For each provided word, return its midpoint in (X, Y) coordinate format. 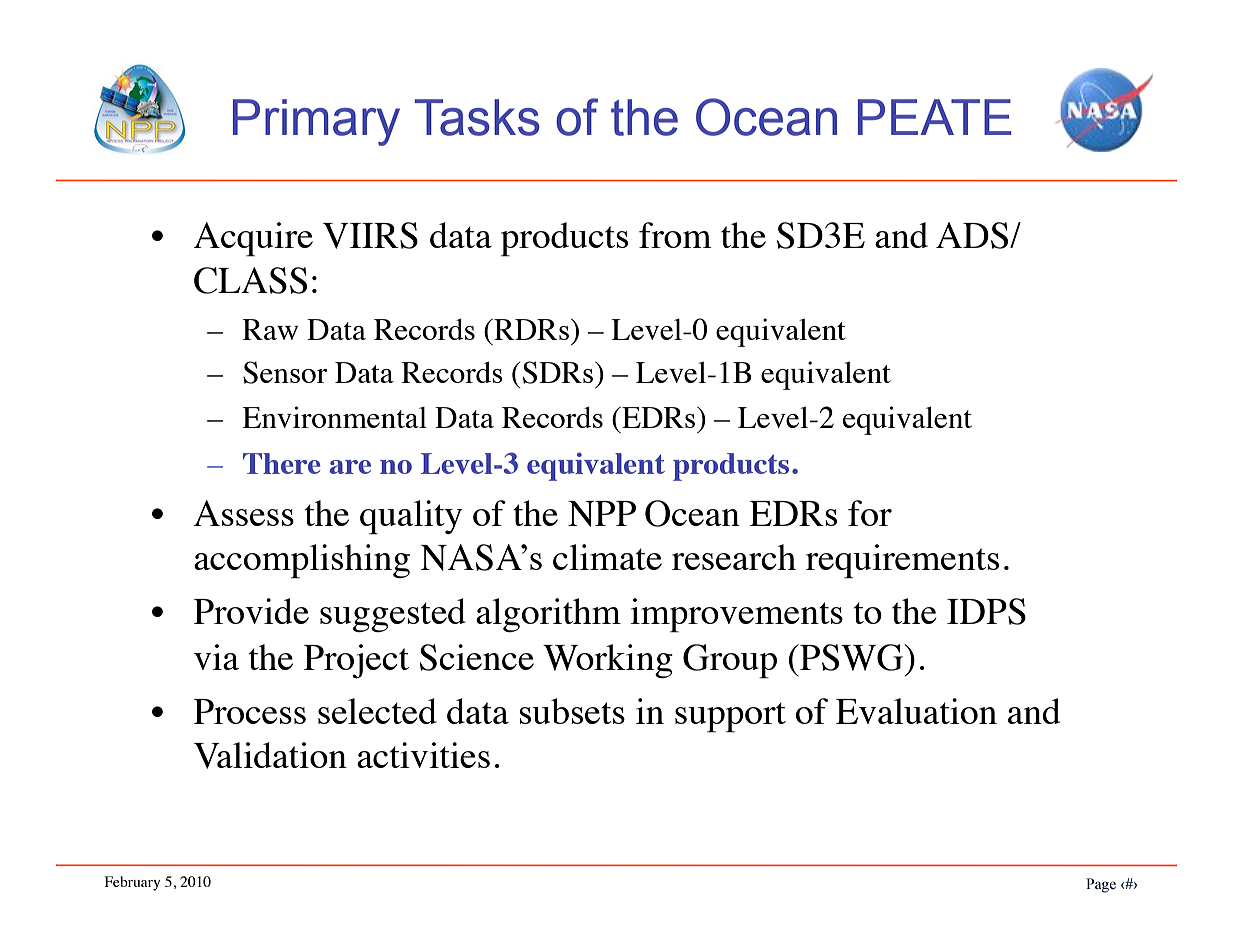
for (870, 513)
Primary (316, 122)
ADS (973, 235)
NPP (602, 514)
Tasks (477, 117)
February (132, 883)
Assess (244, 513)
